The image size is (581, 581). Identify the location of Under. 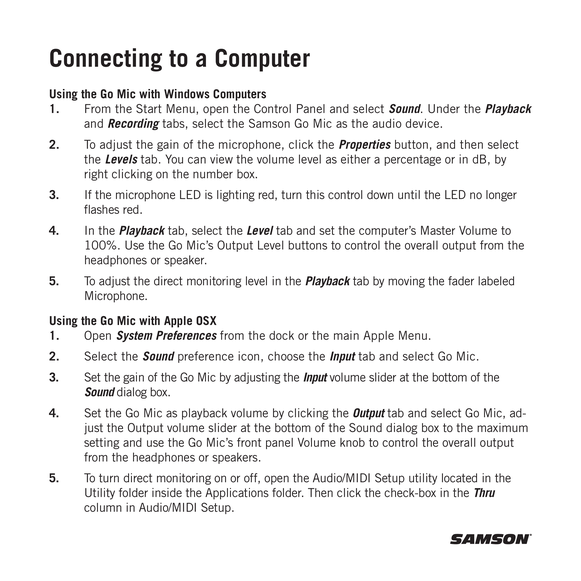
(444, 108).
